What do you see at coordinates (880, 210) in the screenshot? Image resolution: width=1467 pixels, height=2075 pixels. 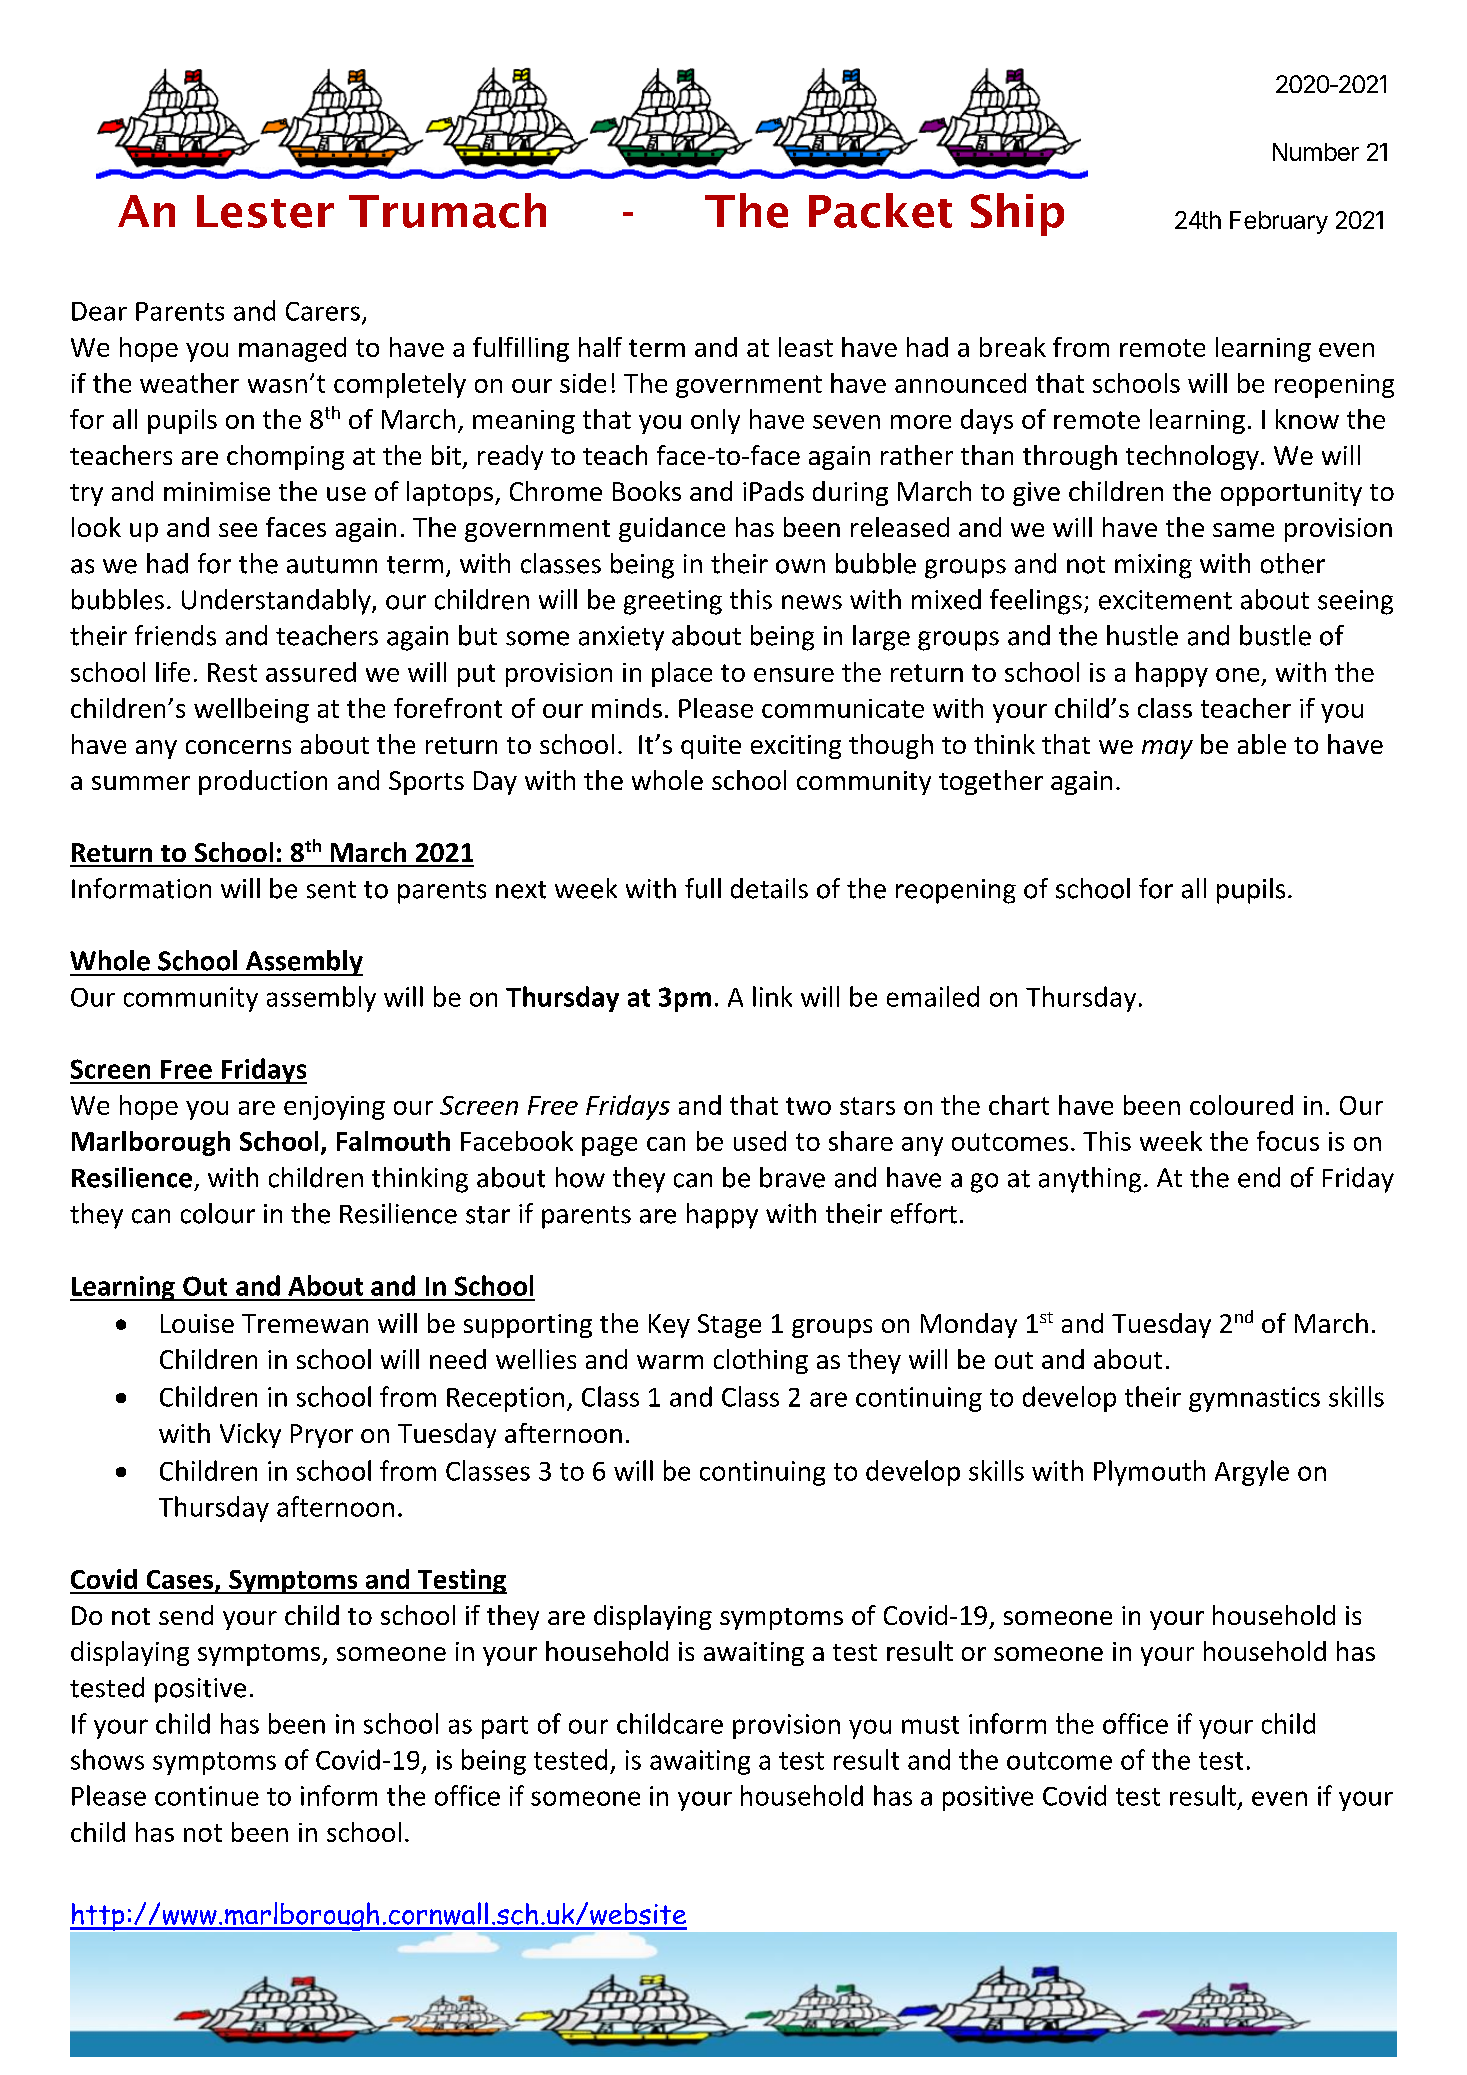 I see `Packet` at bounding box center [880, 210].
